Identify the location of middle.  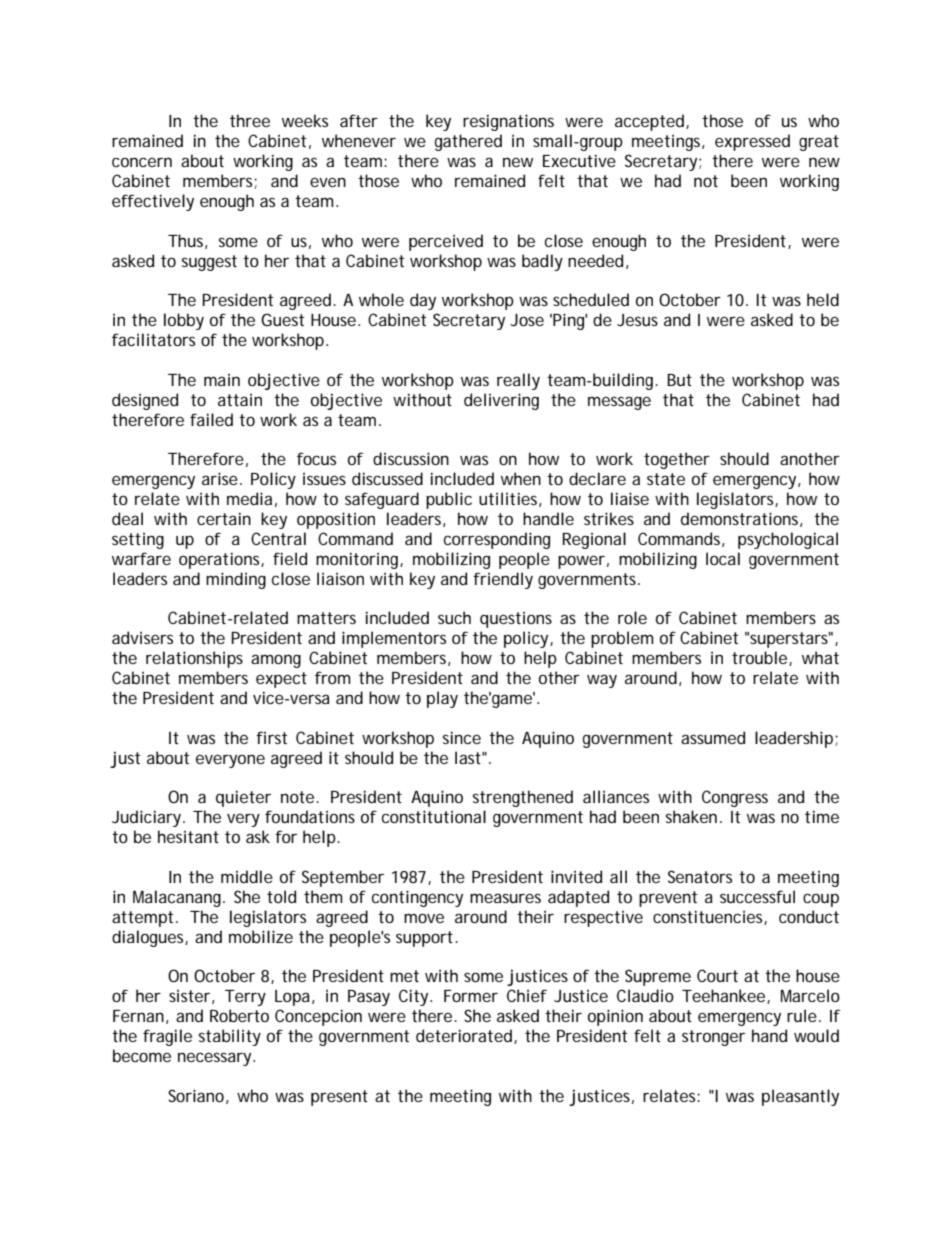
(247, 876).
